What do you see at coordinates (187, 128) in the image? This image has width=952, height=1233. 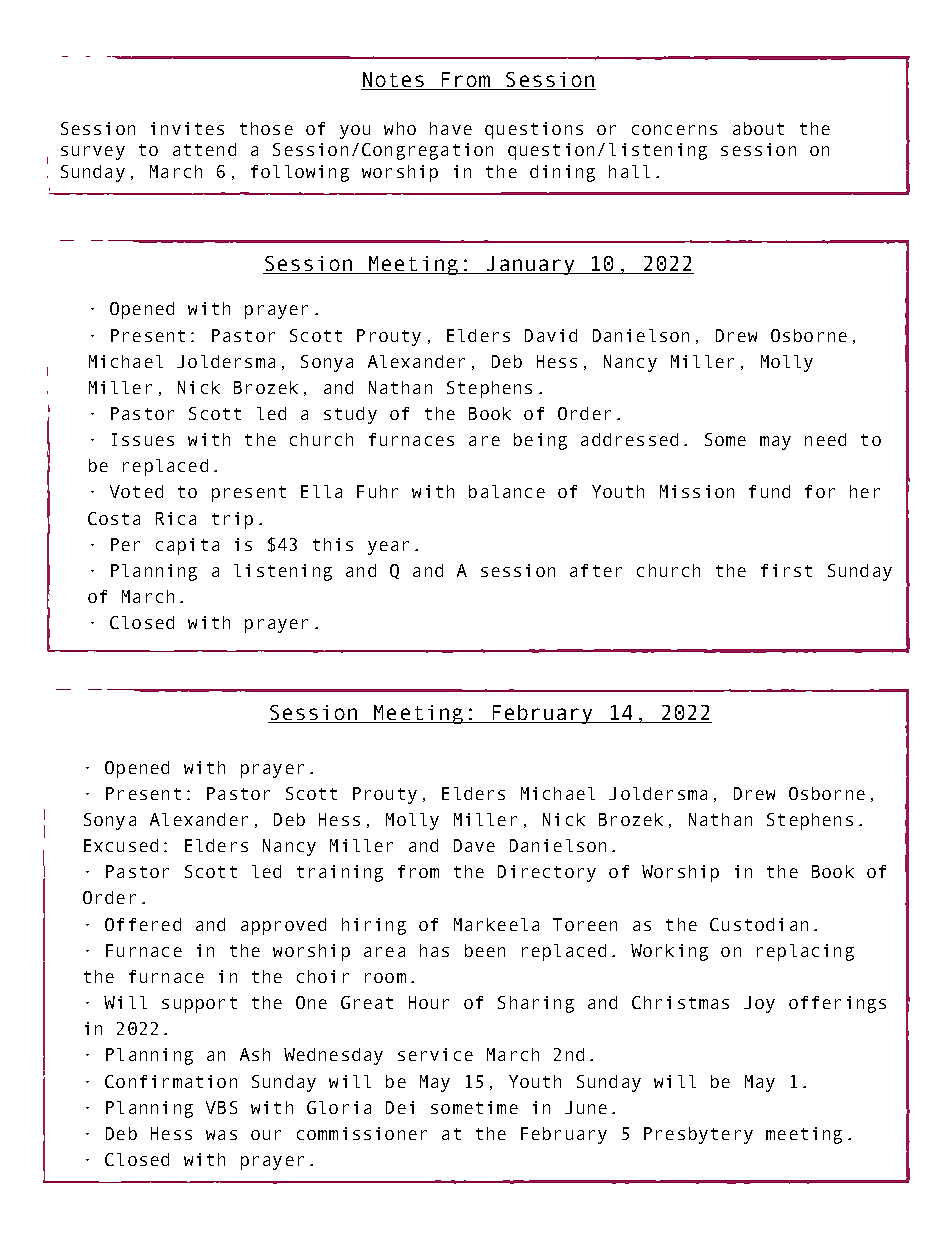 I see `invites` at bounding box center [187, 128].
